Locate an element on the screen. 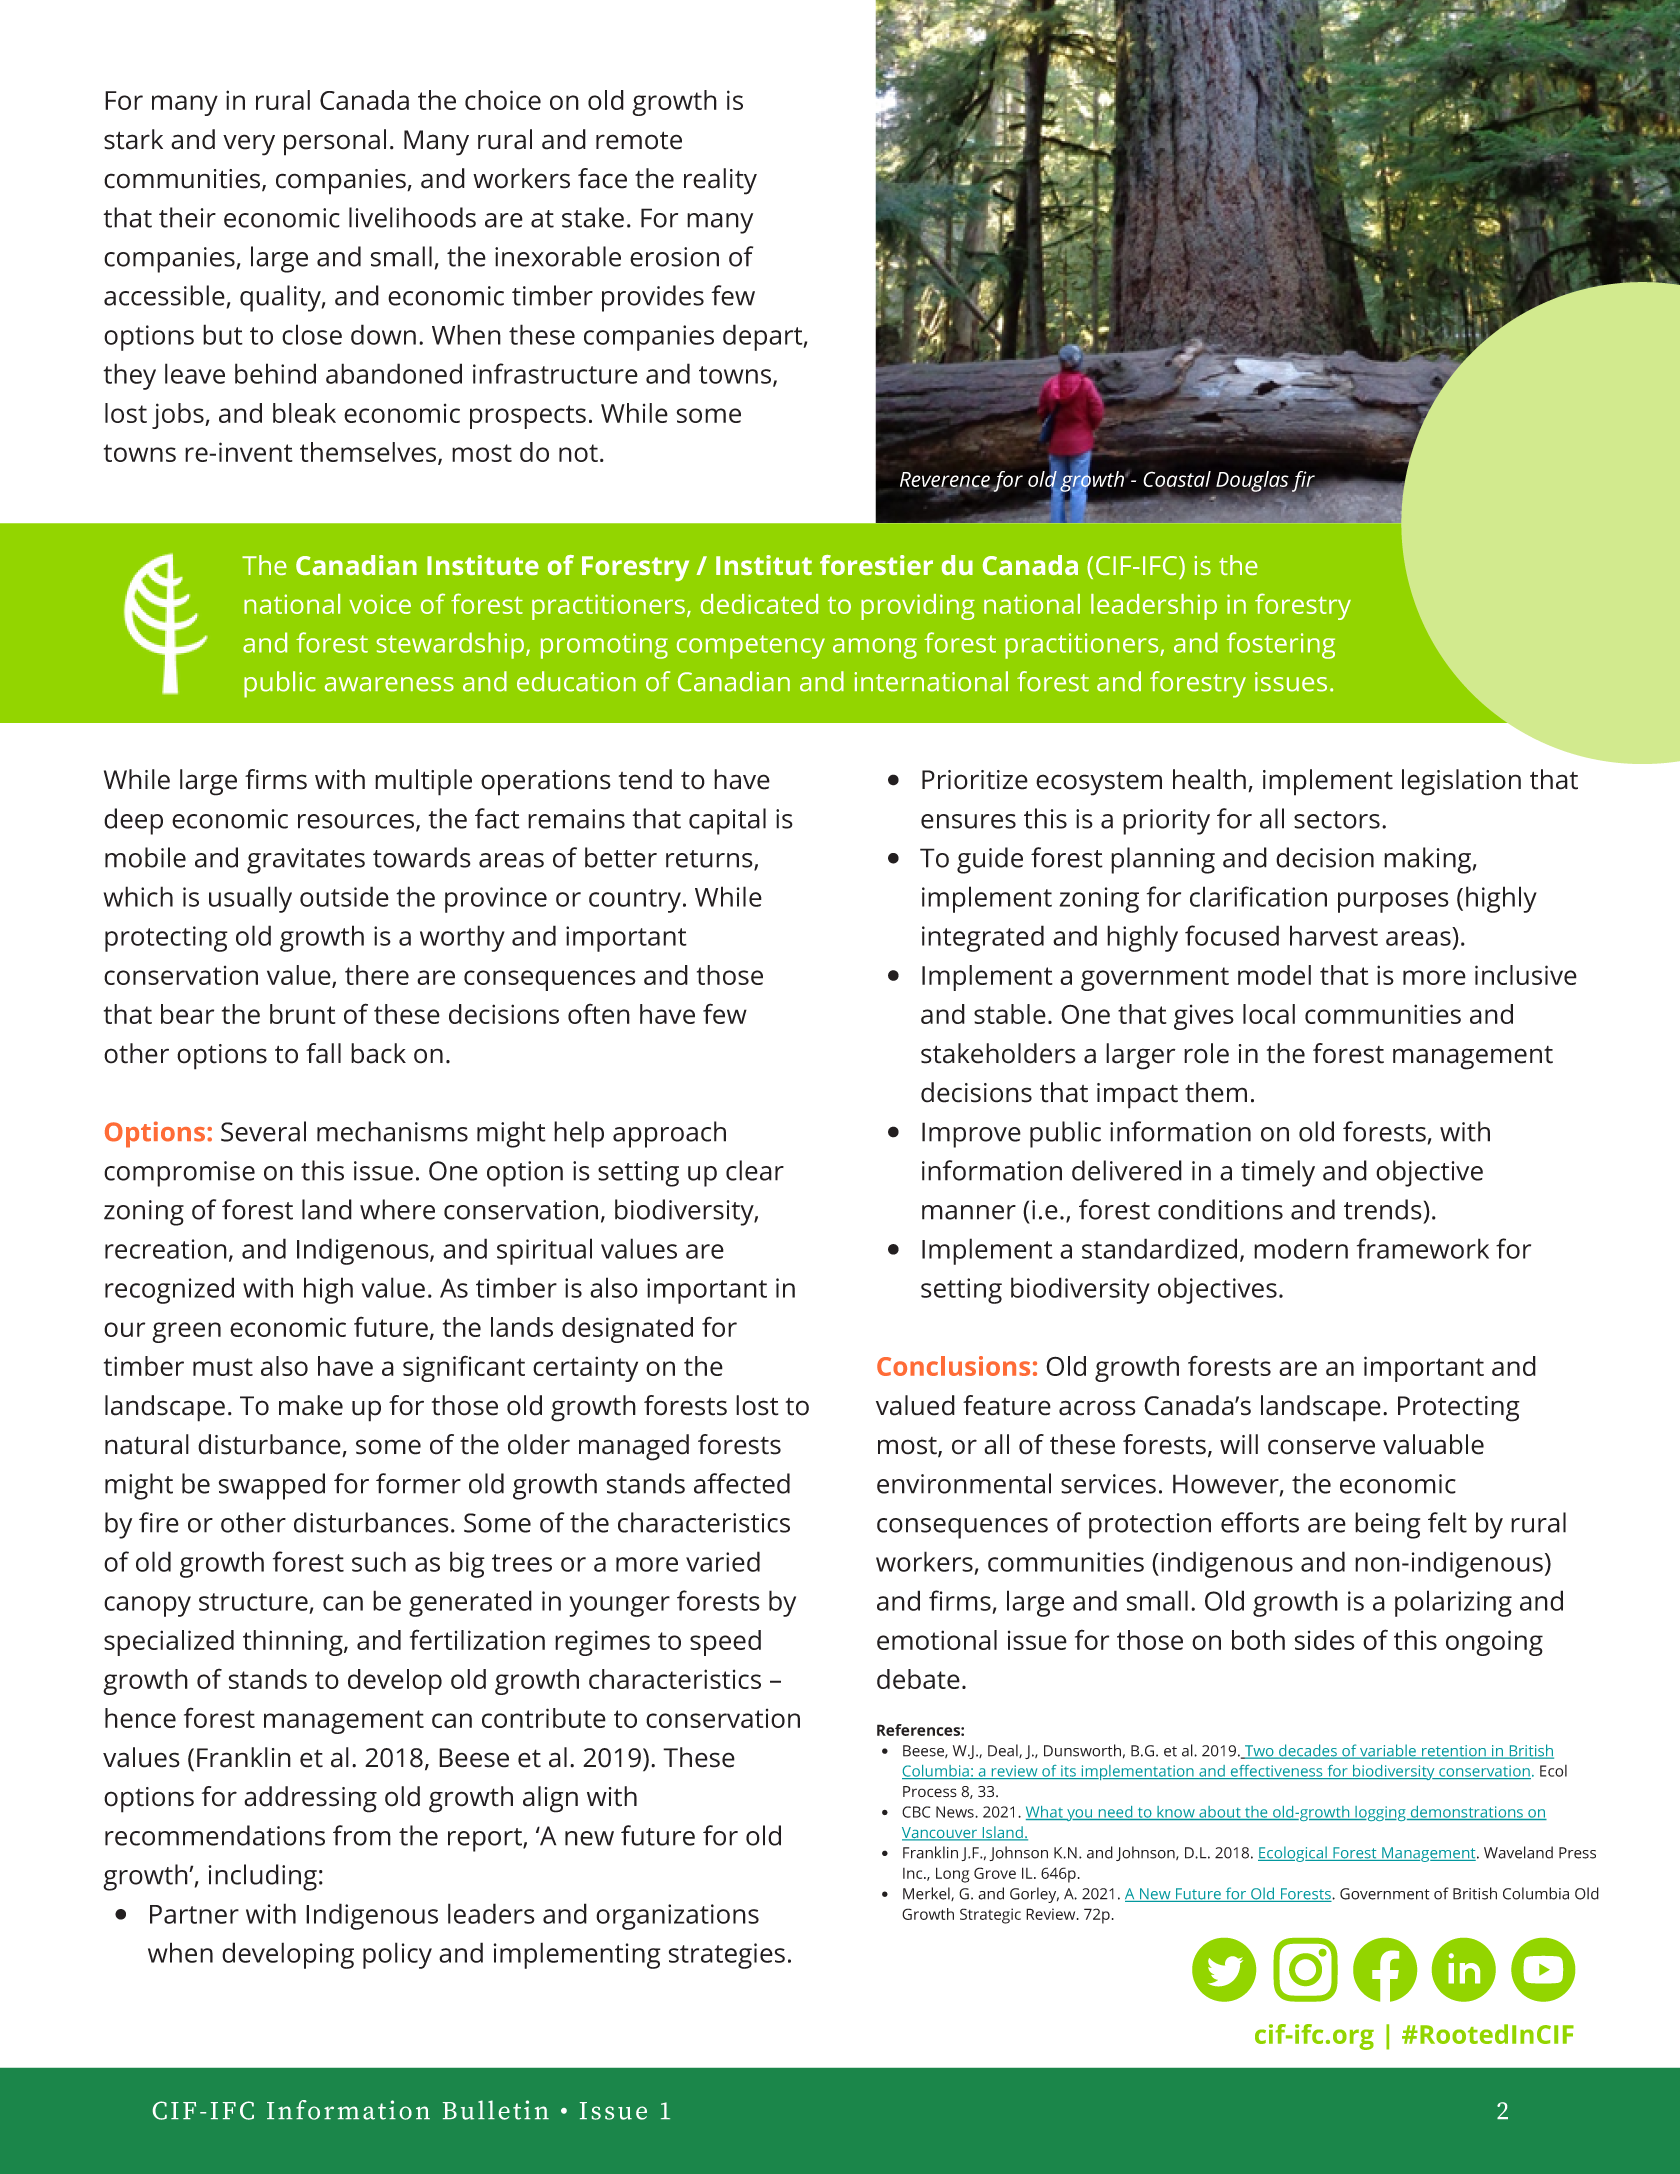 The width and height of the screenshot is (1680, 2174). polarizing is located at coordinates (1453, 1603).
